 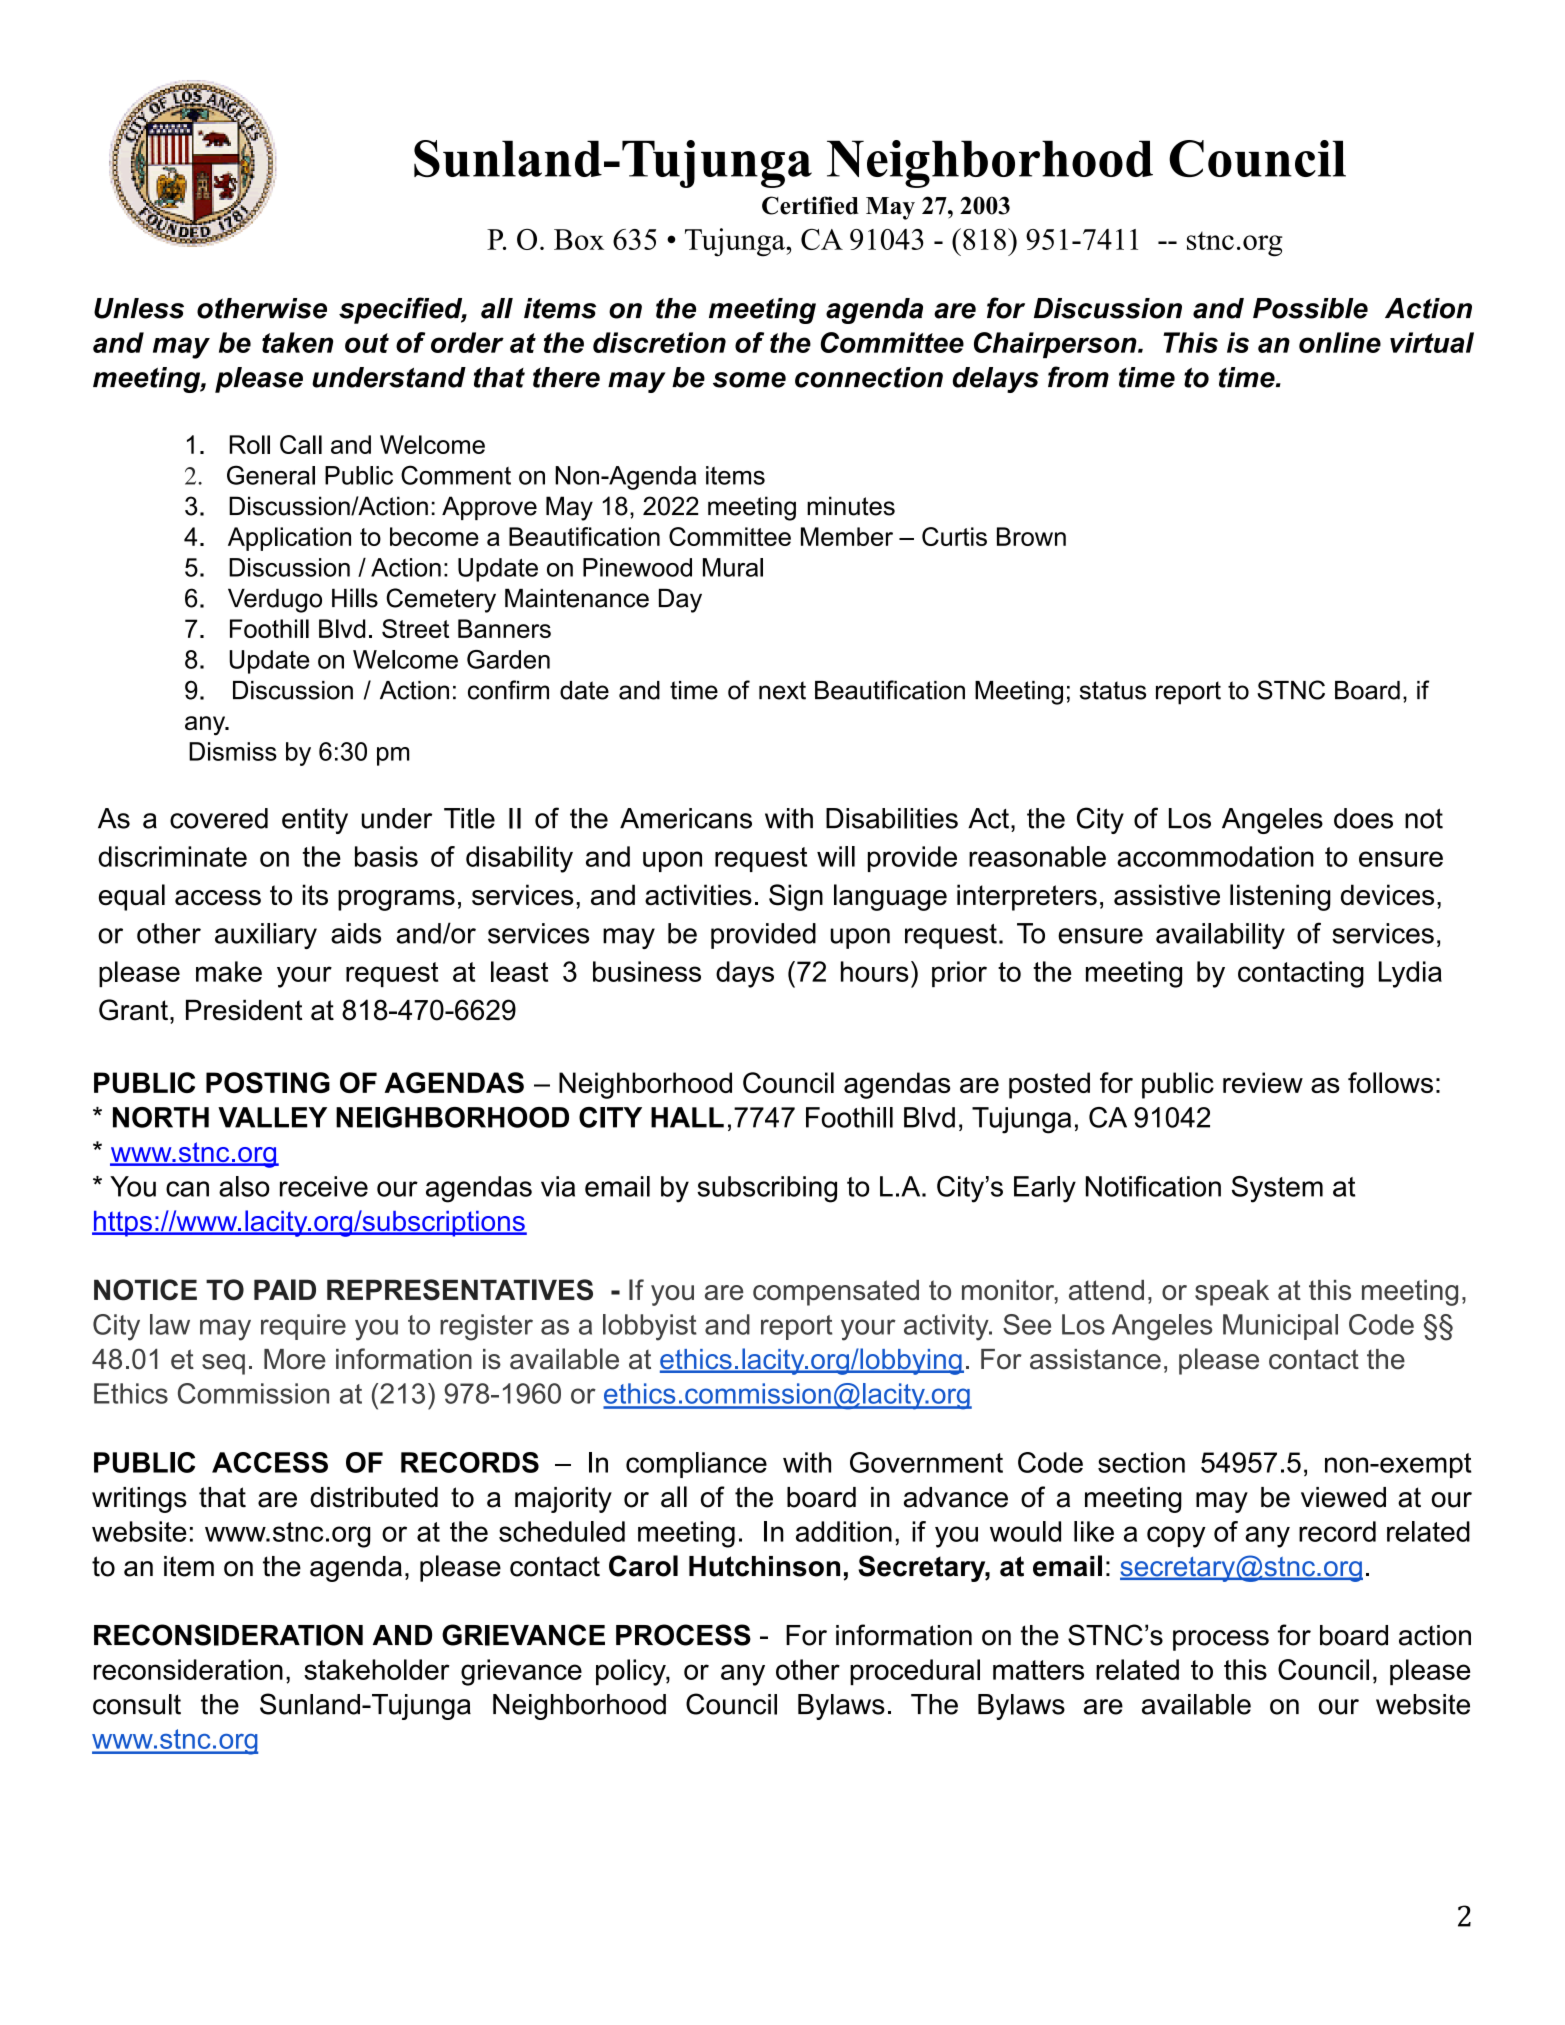 I want to click on copy, so click(x=1176, y=1537).
